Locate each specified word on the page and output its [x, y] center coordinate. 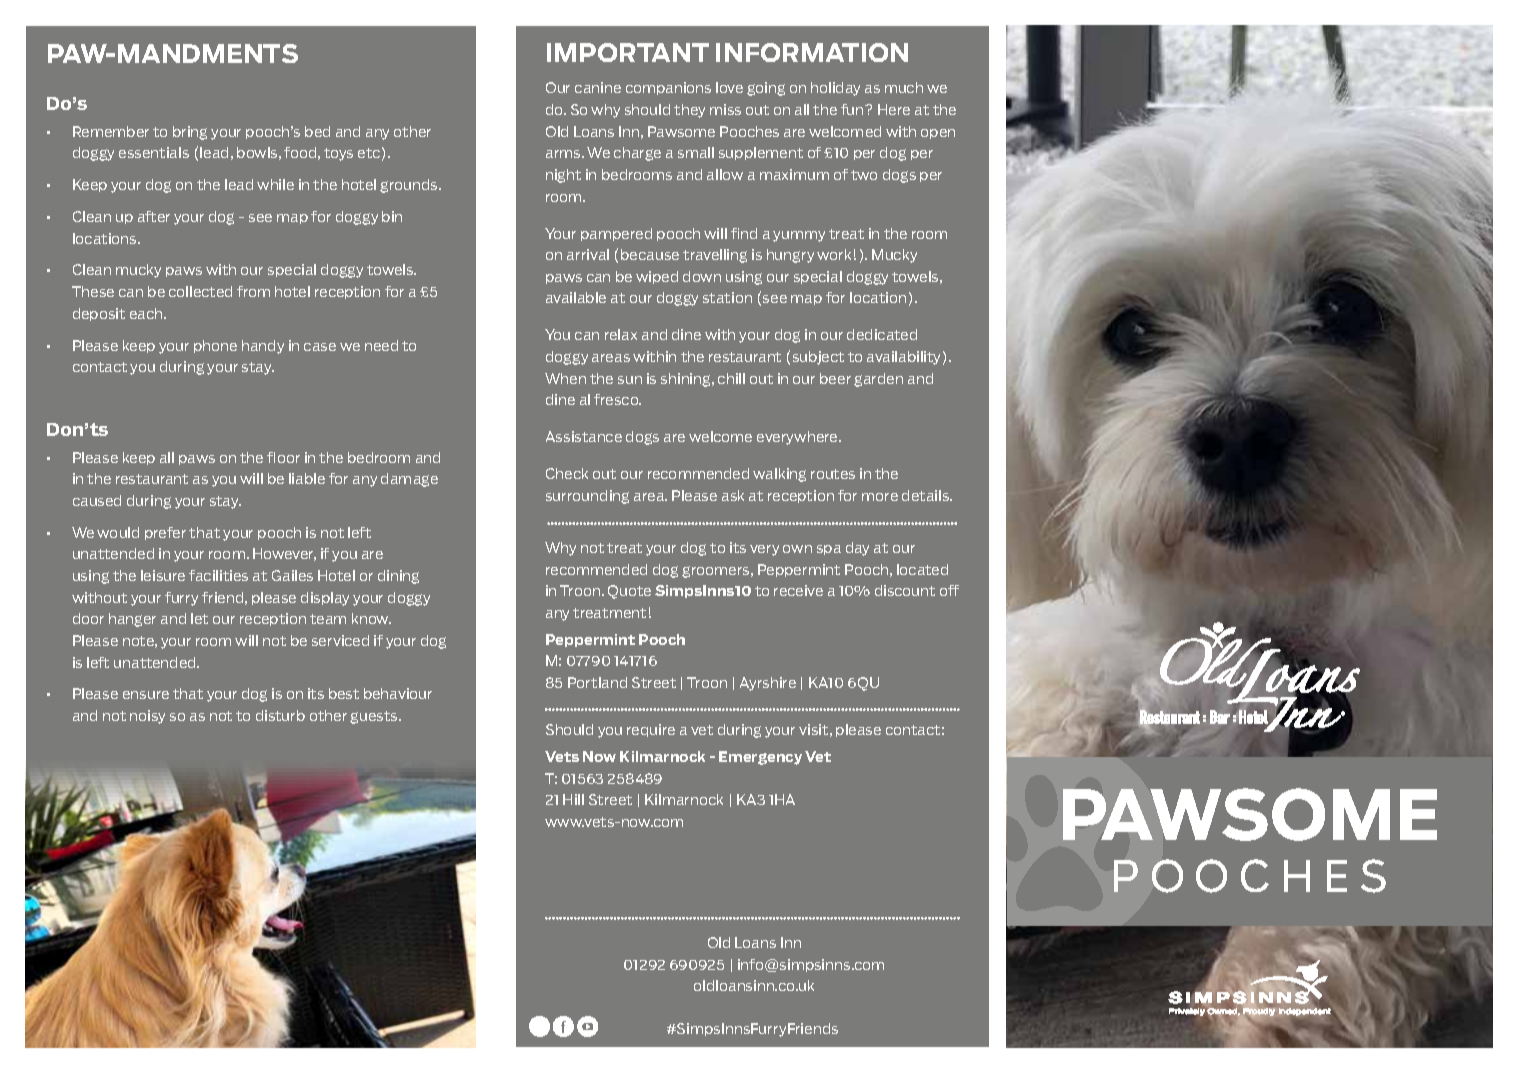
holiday [835, 89]
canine [598, 87]
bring [190, 133]
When [565, 378]
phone [215, 346]
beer [835, 378]
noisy [147, 717]
